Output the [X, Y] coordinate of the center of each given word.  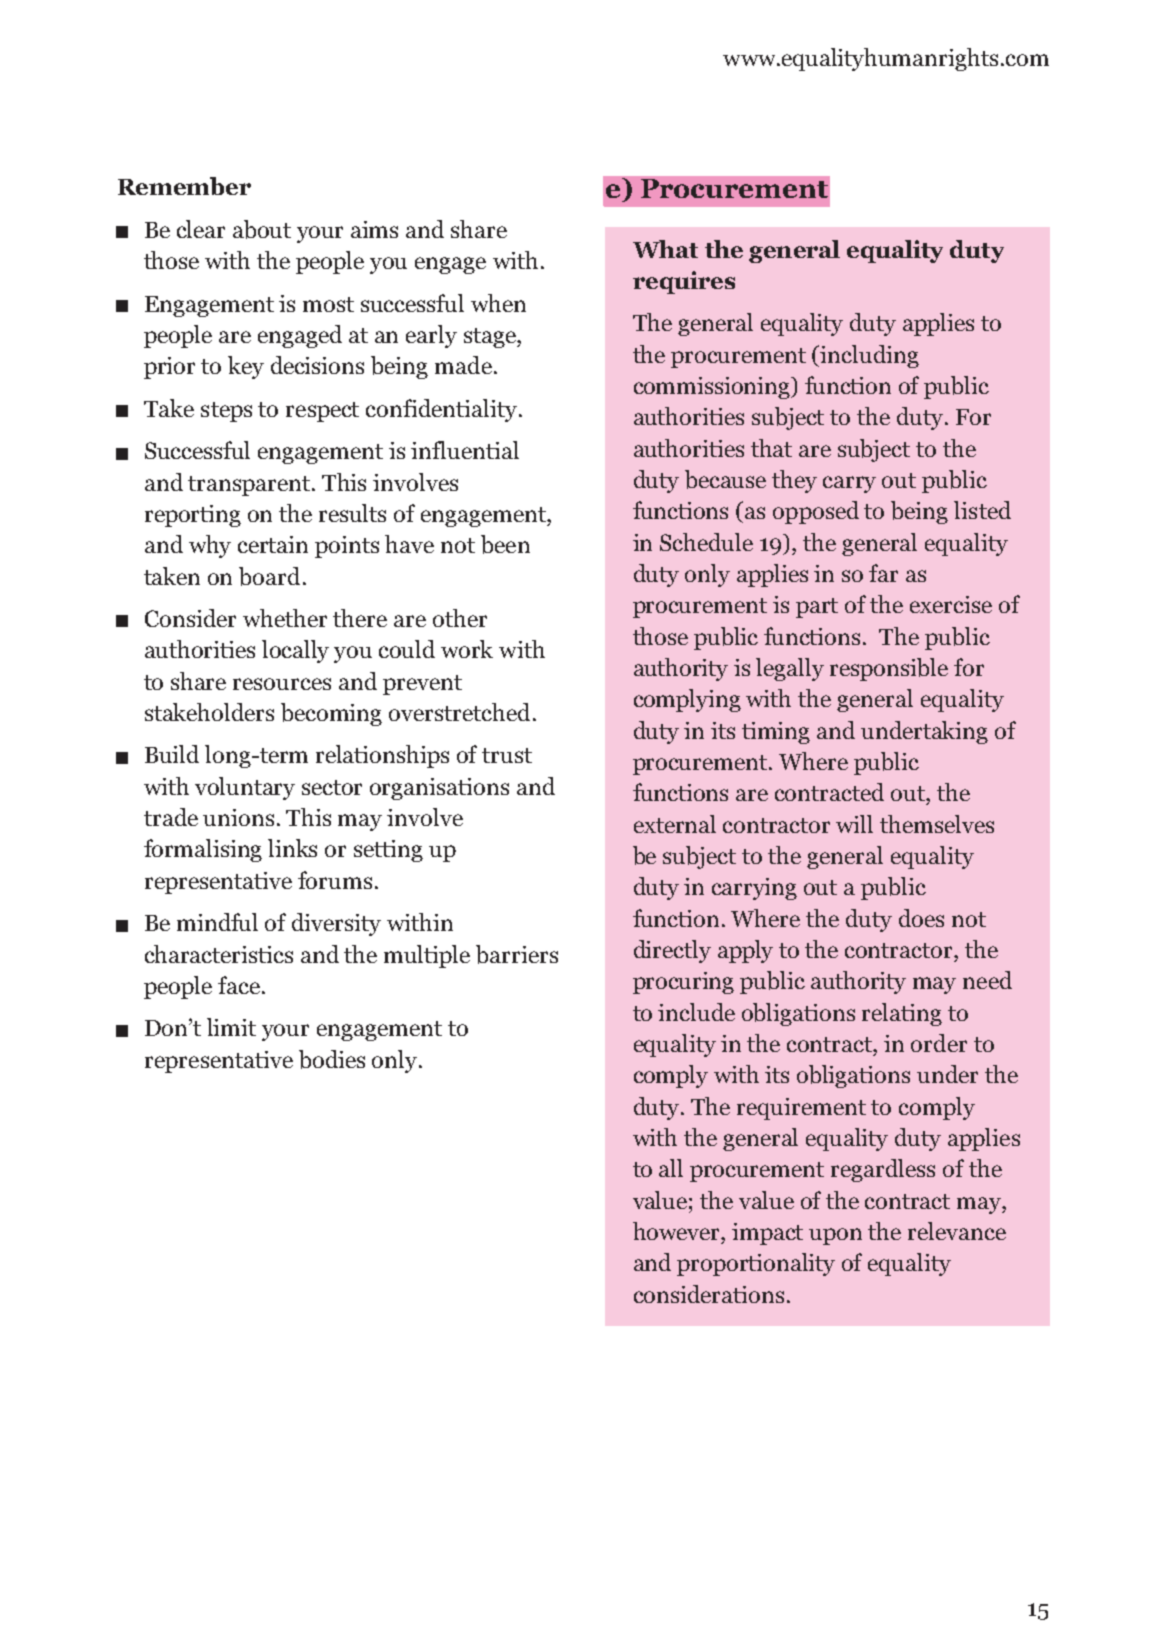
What [665, 249]
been [505, 544]
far [883, 573]
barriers [517, 954]
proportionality [756, 1264]
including [869, 356]
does [921, 918]
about [262, 229]
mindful [217, 922]
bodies [332, 1059]
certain [273, 544]
